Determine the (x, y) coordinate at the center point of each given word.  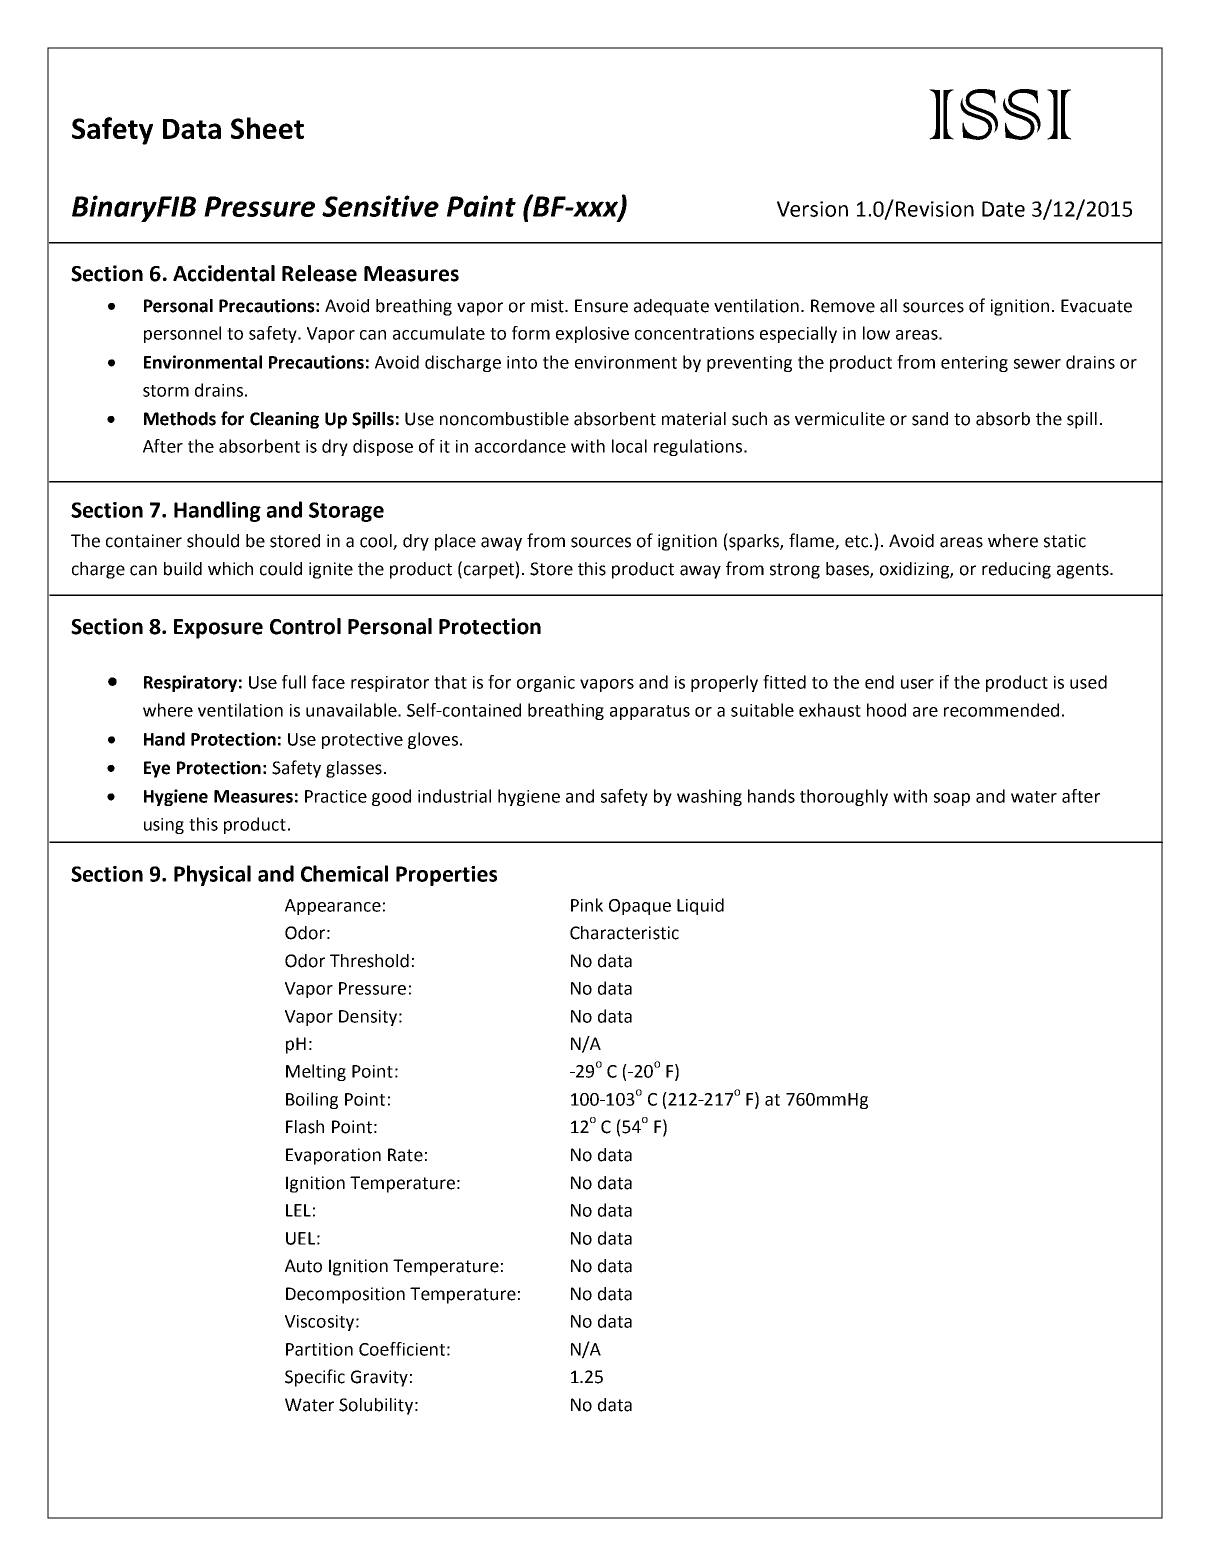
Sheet (267, 128)
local (629, 446)
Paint (481, 206)
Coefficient (402, 1349)
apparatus (650, 712)
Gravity (379, 1378)
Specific (315, 1378)
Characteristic (624, 933)
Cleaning (284, 420)
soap (952, 799)
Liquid (700, 906)
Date (1003, 209)
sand (930, 419)
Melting (316, 1072)
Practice (336, 796)
